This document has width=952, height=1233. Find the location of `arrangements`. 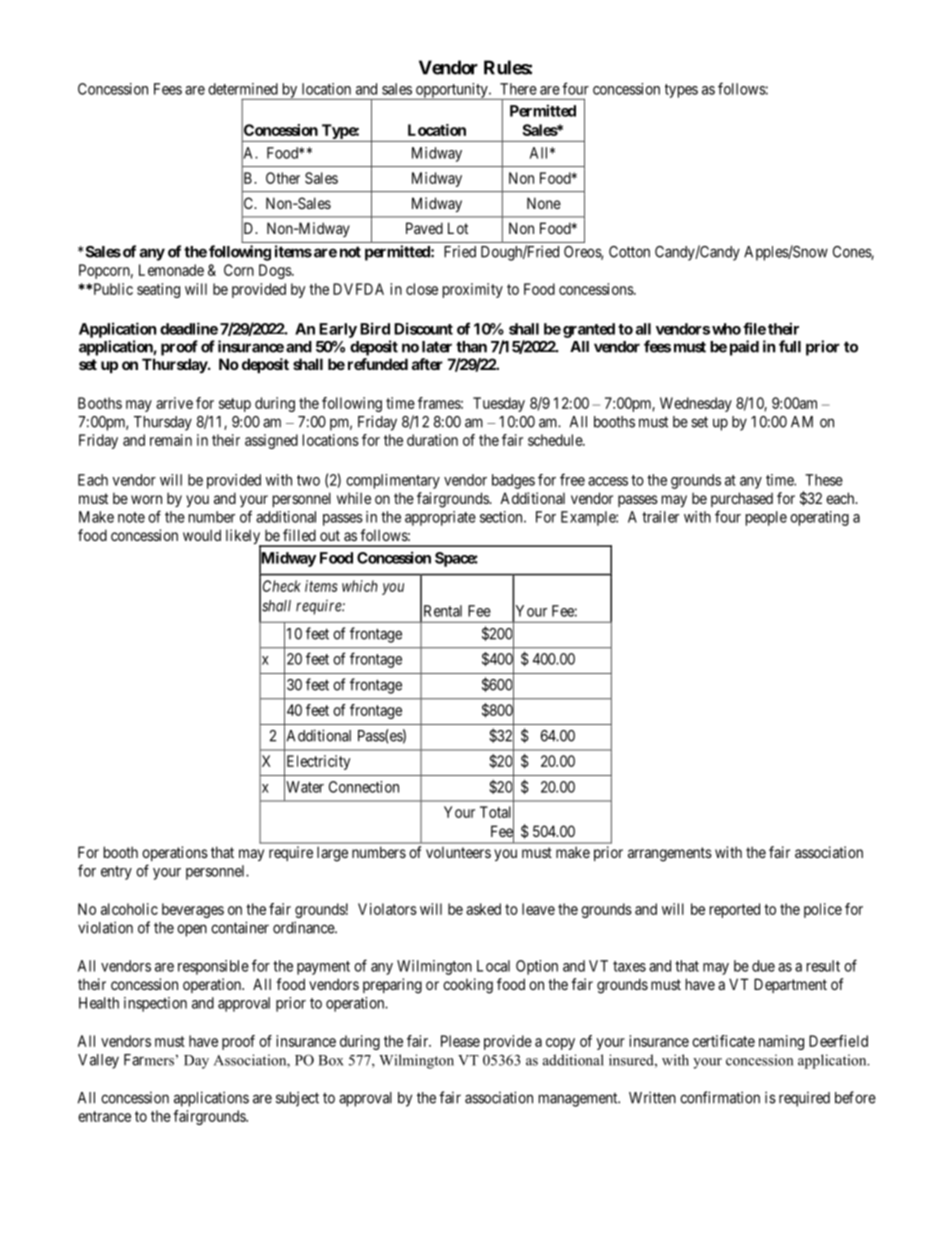

arrangements is located at coordinates (670, 854).
